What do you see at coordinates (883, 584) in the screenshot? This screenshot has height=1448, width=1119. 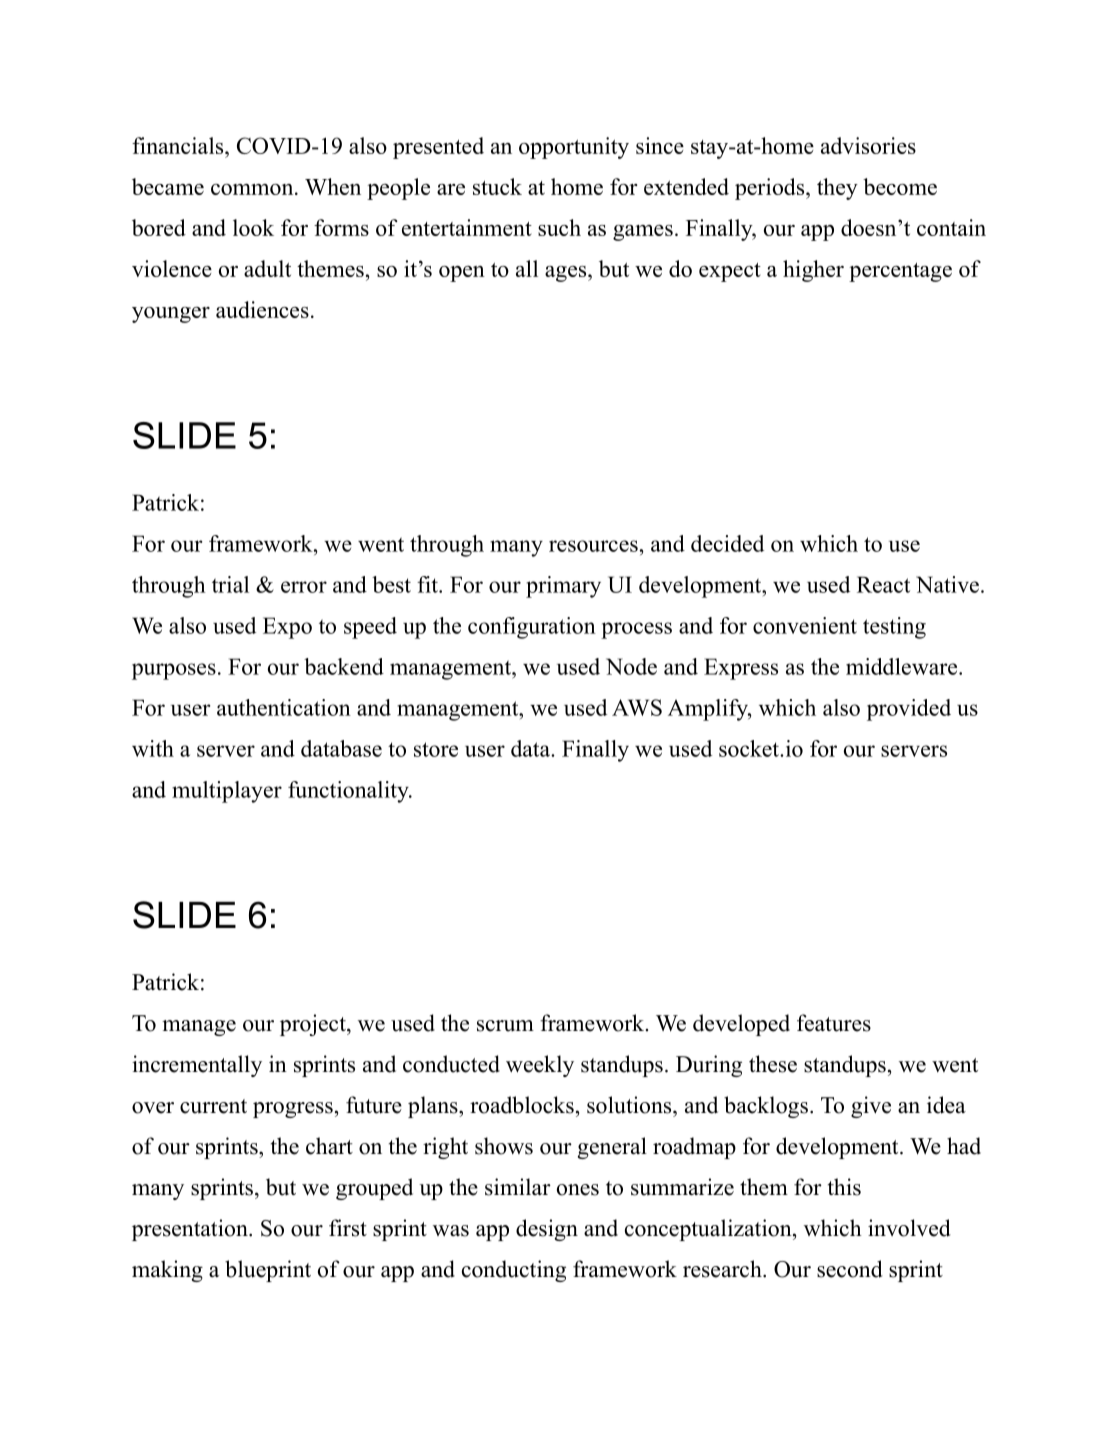 I see `React` at bounding box center [883, 584].
